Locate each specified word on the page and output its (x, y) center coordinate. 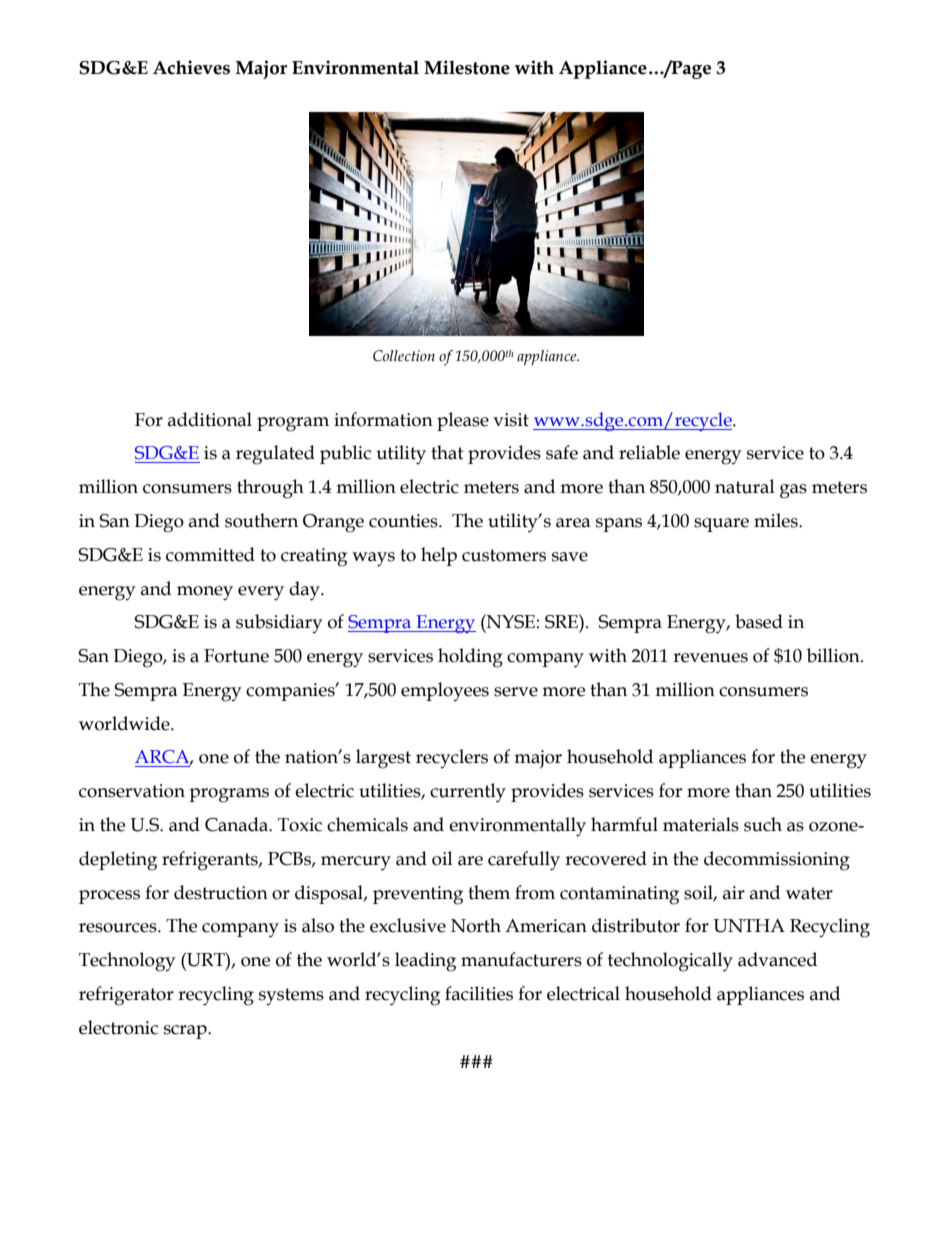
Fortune (236, 656)
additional (210, 419)
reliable (649, 452)
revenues (710, 658)
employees (445, 691)
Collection (404, 356)
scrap (186, 1032)
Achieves (191, 67)
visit (511, 420)
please (463, 421)
